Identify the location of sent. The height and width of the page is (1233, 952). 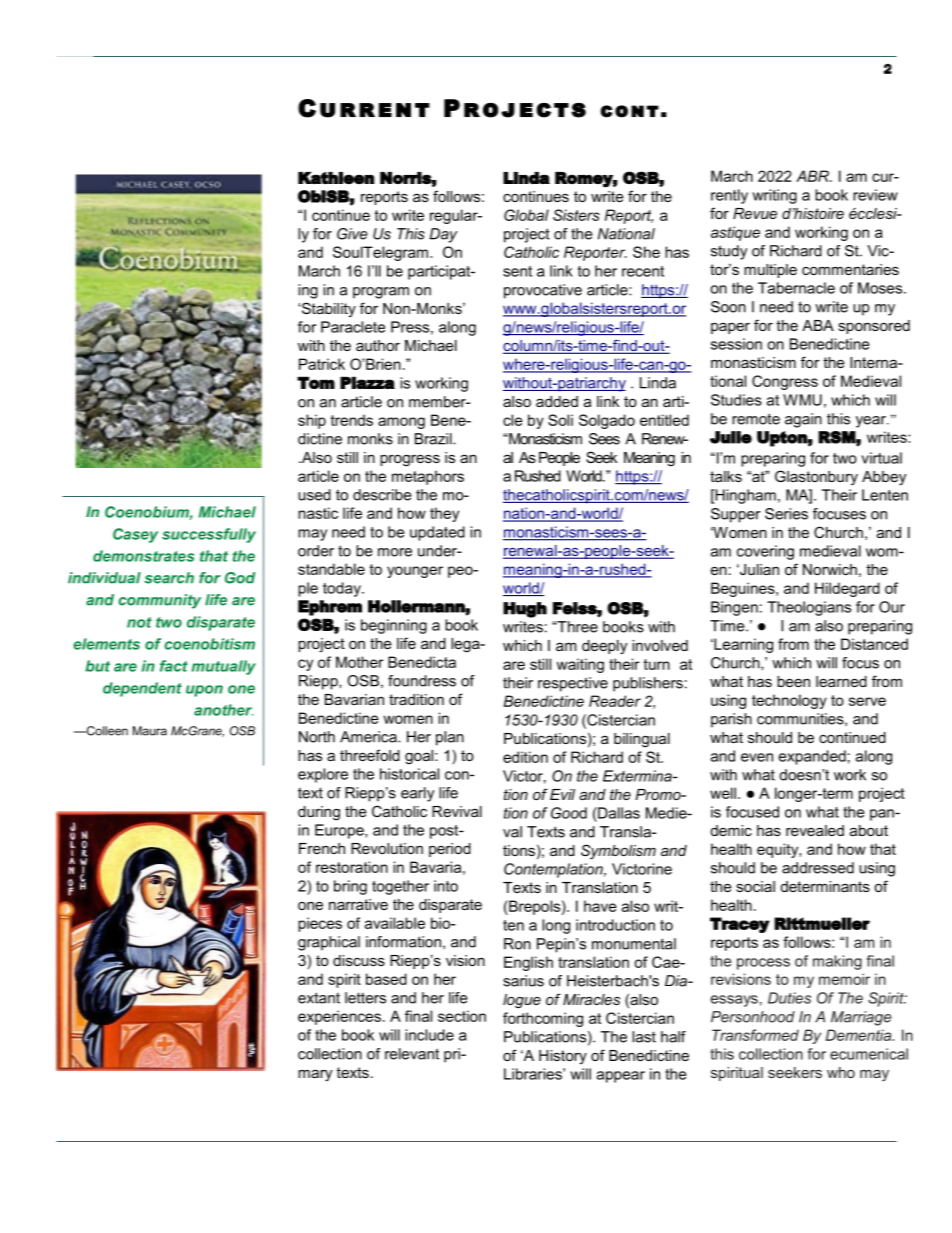
(517, 271).
